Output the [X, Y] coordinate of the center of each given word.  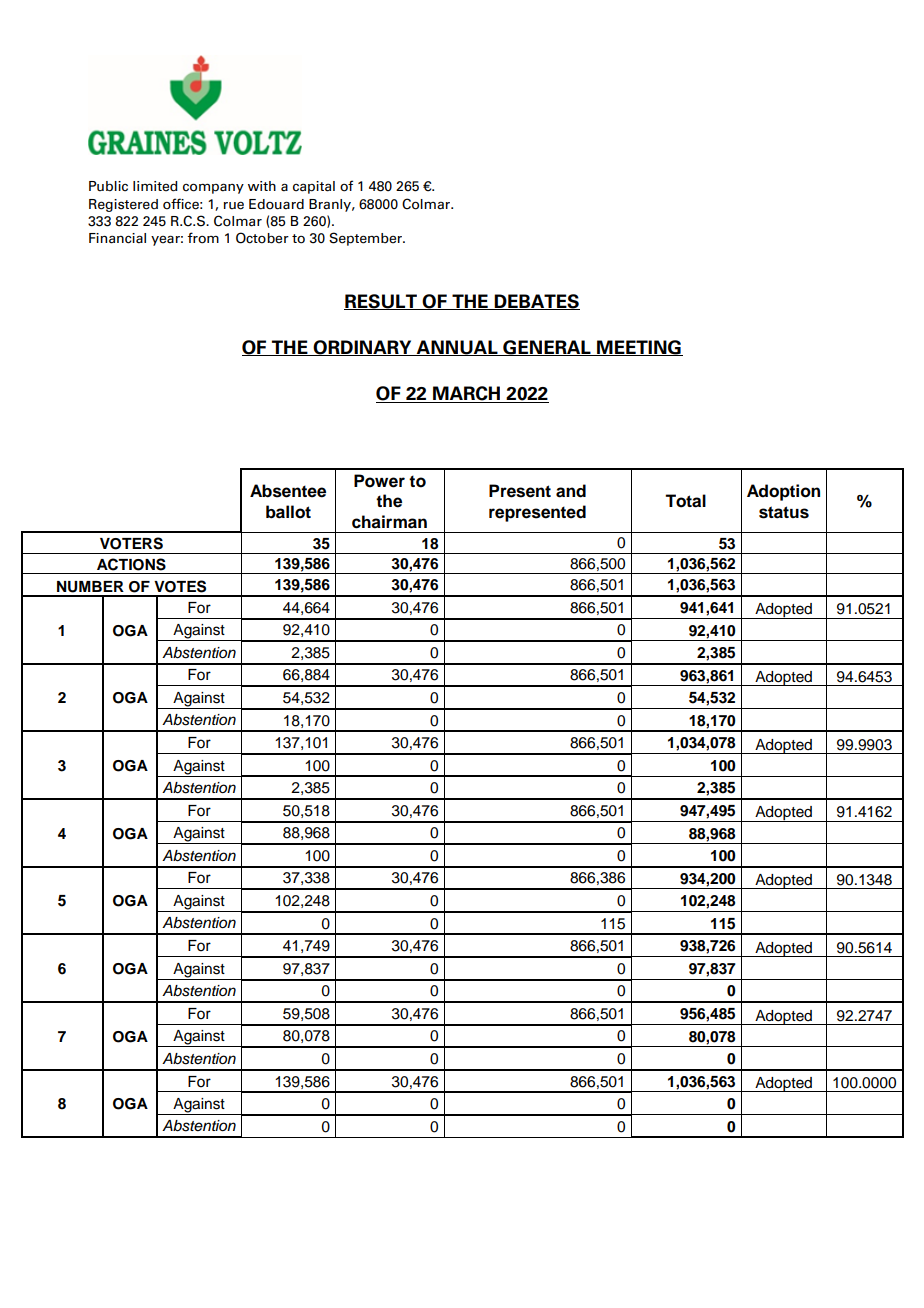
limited [155, 186]
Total [685, 501]
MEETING [639, 348]
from [203, 238]
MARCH [467, 394]
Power [379, 481]
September [366, 239]
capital [314, 187]
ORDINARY [363, 348]
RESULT [381, 302]
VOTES [180, 586]
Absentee [288, 491]
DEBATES [536, 302]
